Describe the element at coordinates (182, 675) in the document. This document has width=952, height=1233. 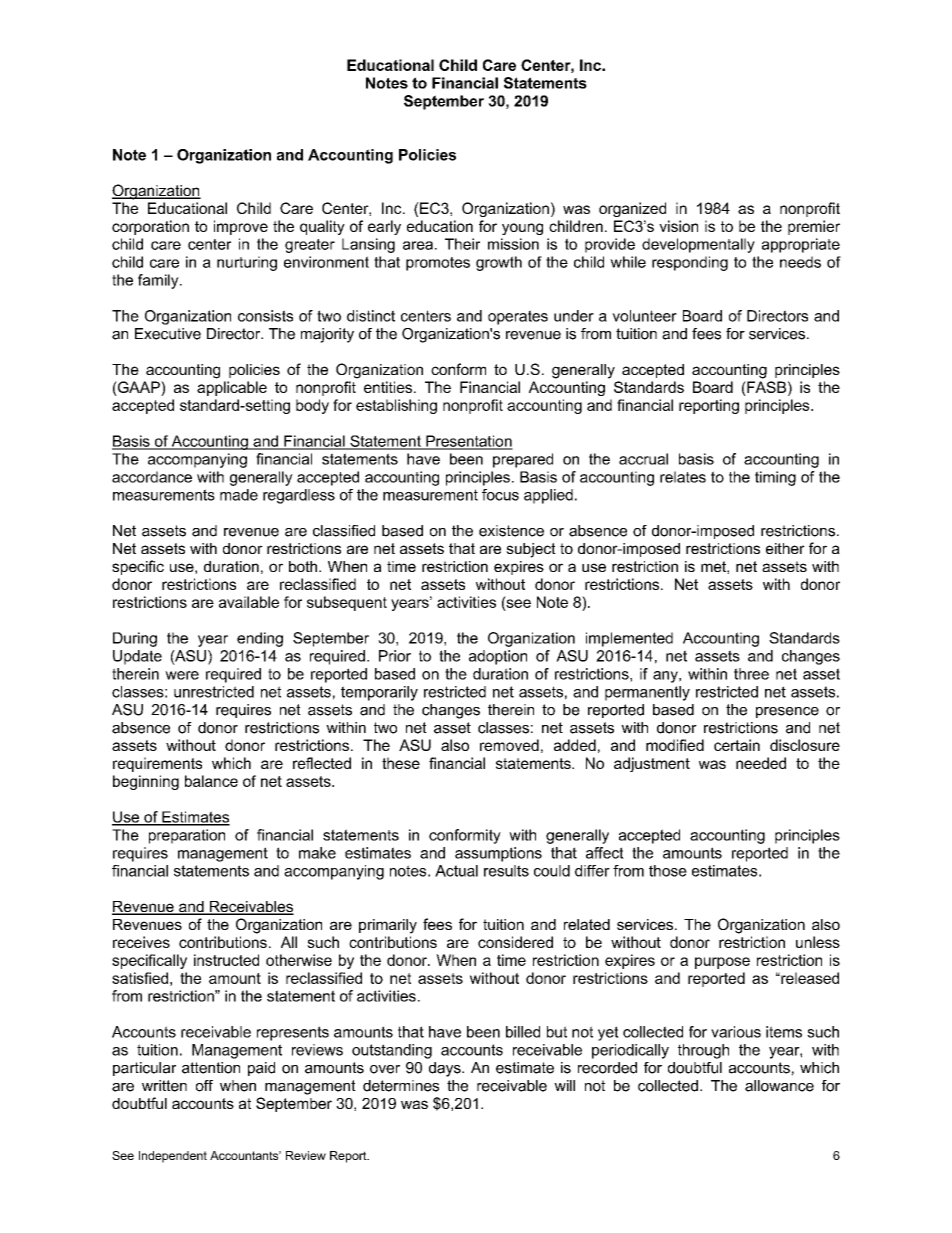
I see `were` at that location.
